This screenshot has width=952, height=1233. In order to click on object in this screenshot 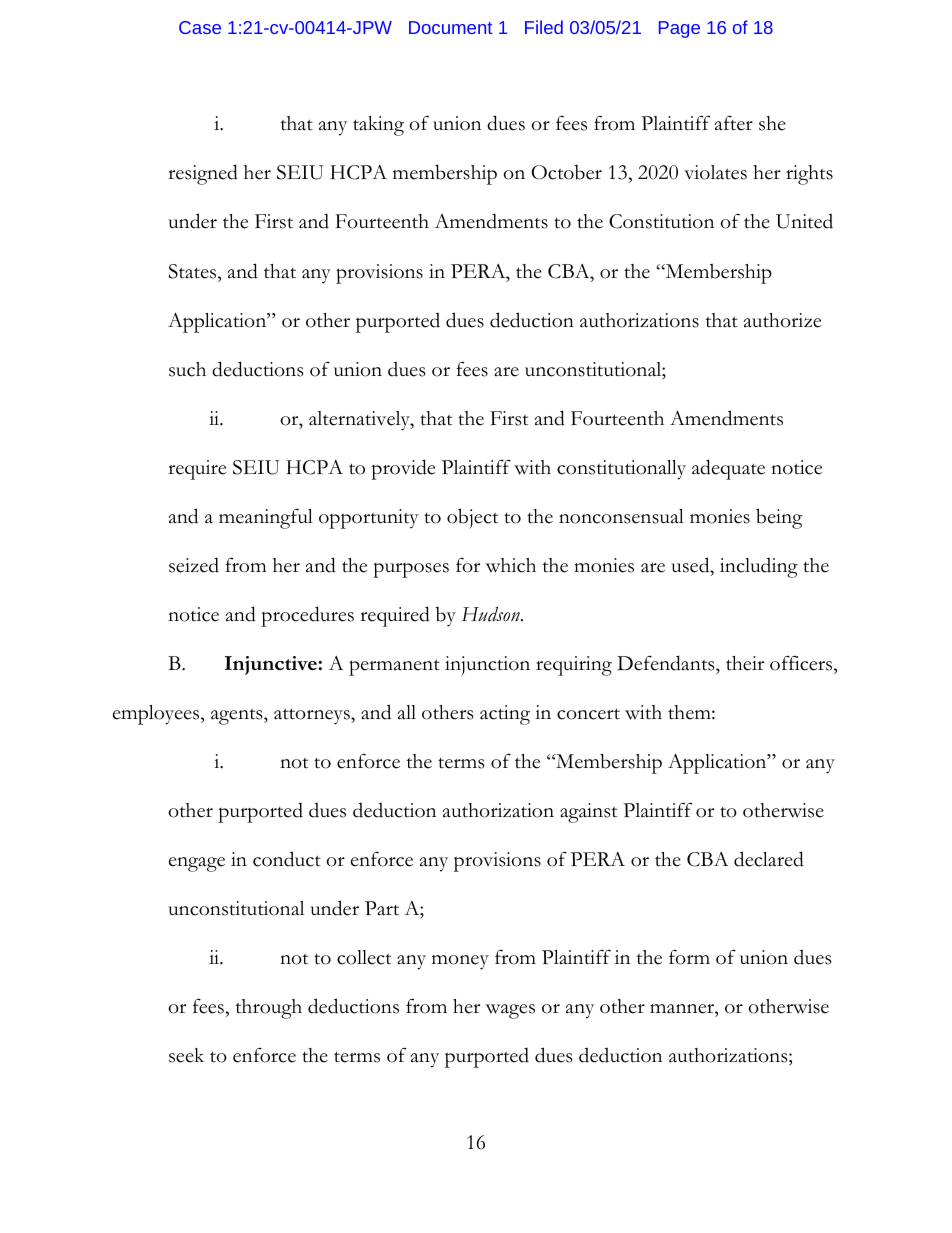, I will do `click(472, 518)`.
